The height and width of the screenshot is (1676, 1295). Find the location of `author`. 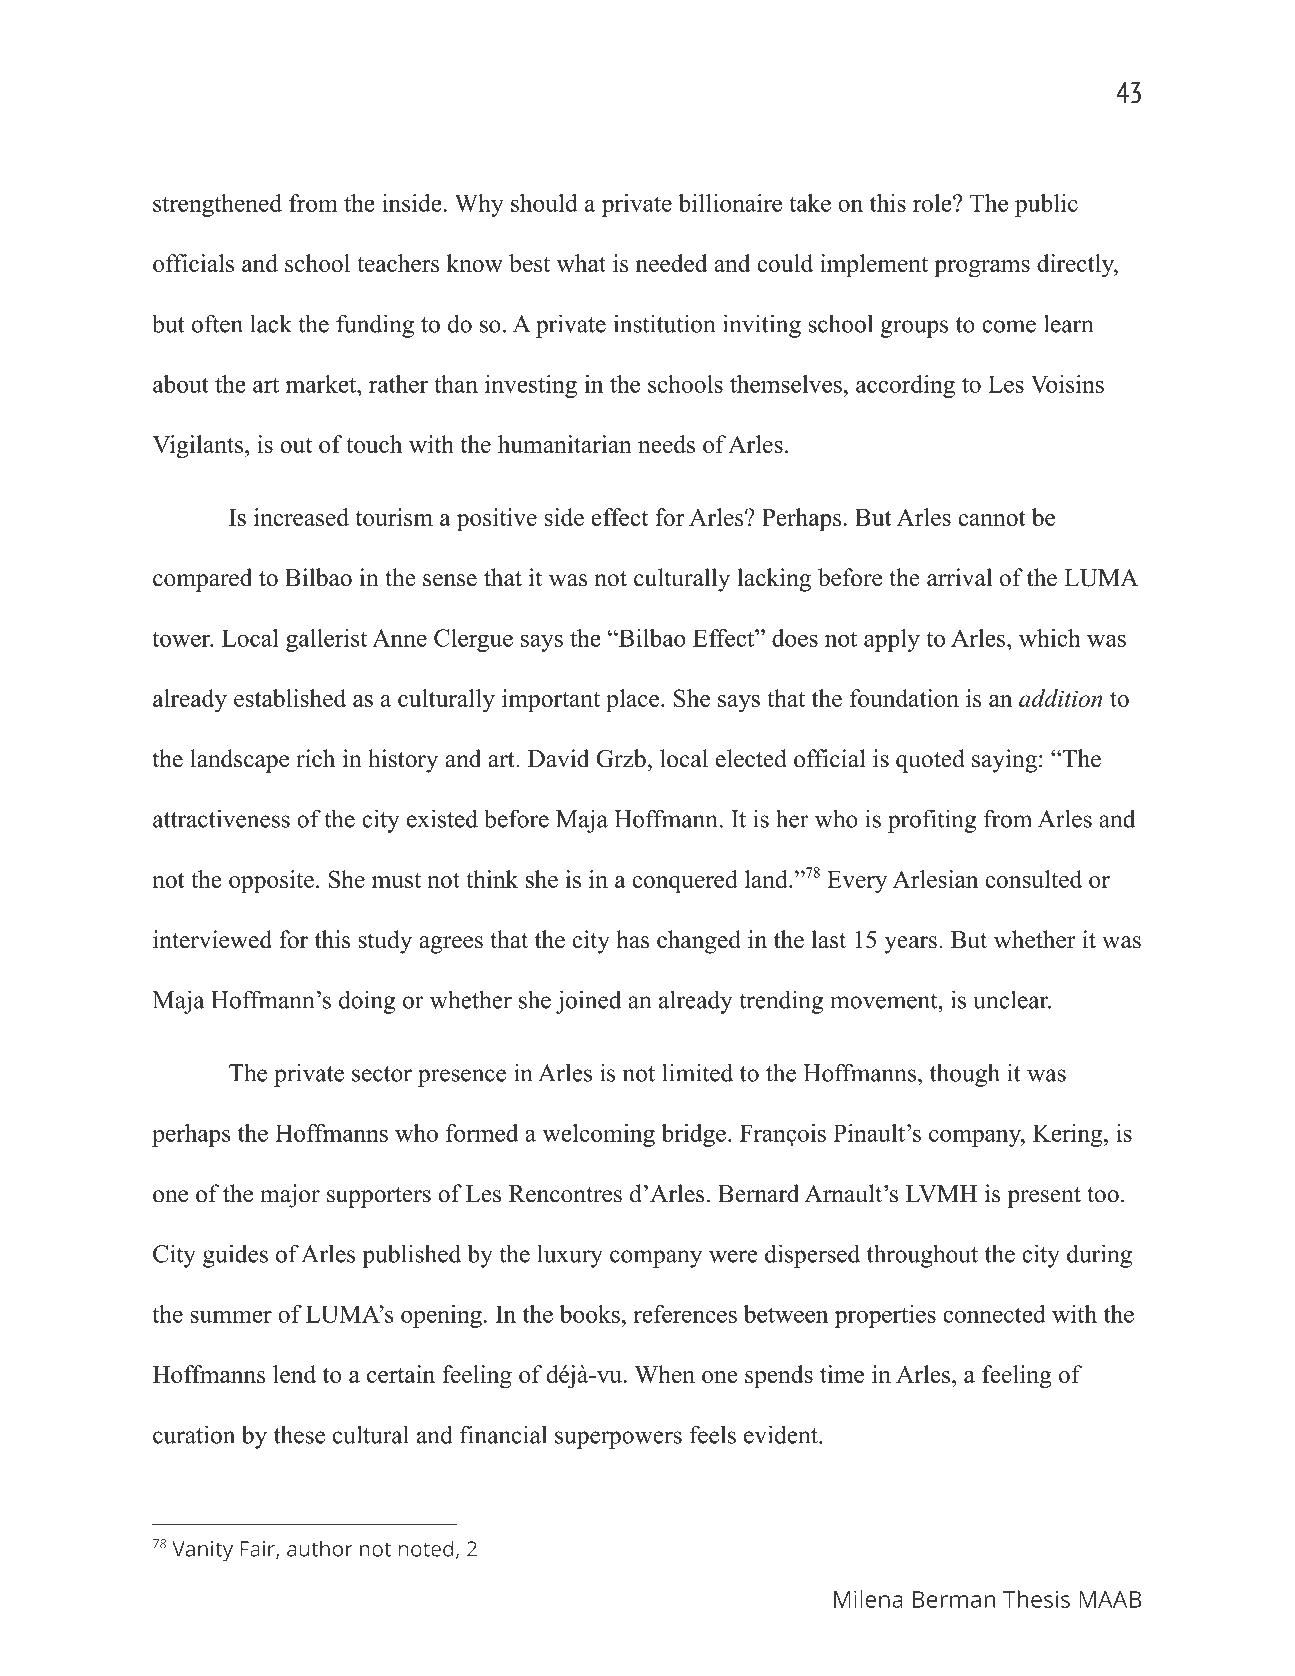

author is located at coordinates (320, 1548).
